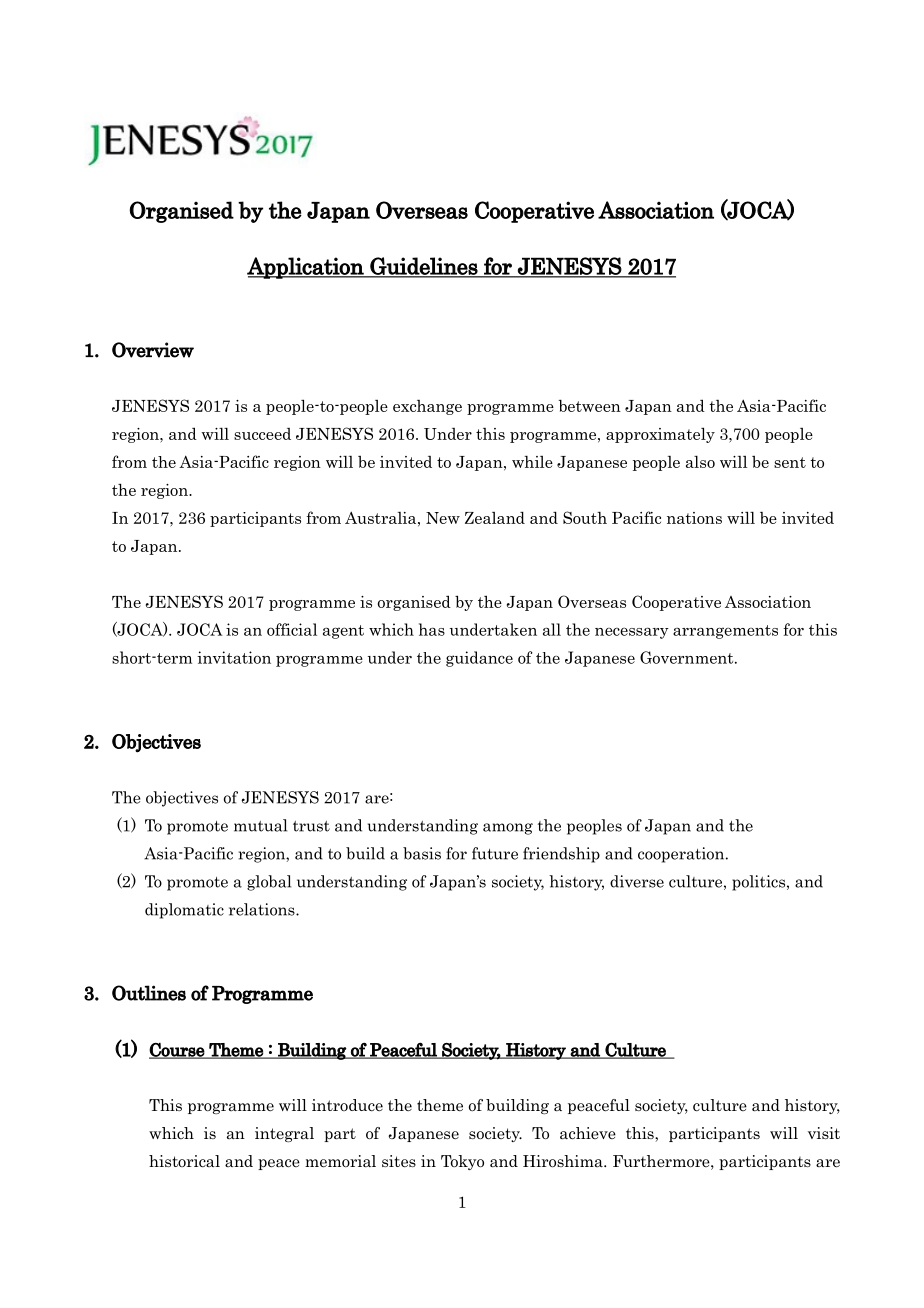 Image resolution: width=924 pixels, height=1308 pixels. Describe the element at coordinates (532, 462) in the page. I see `while` at that location.
